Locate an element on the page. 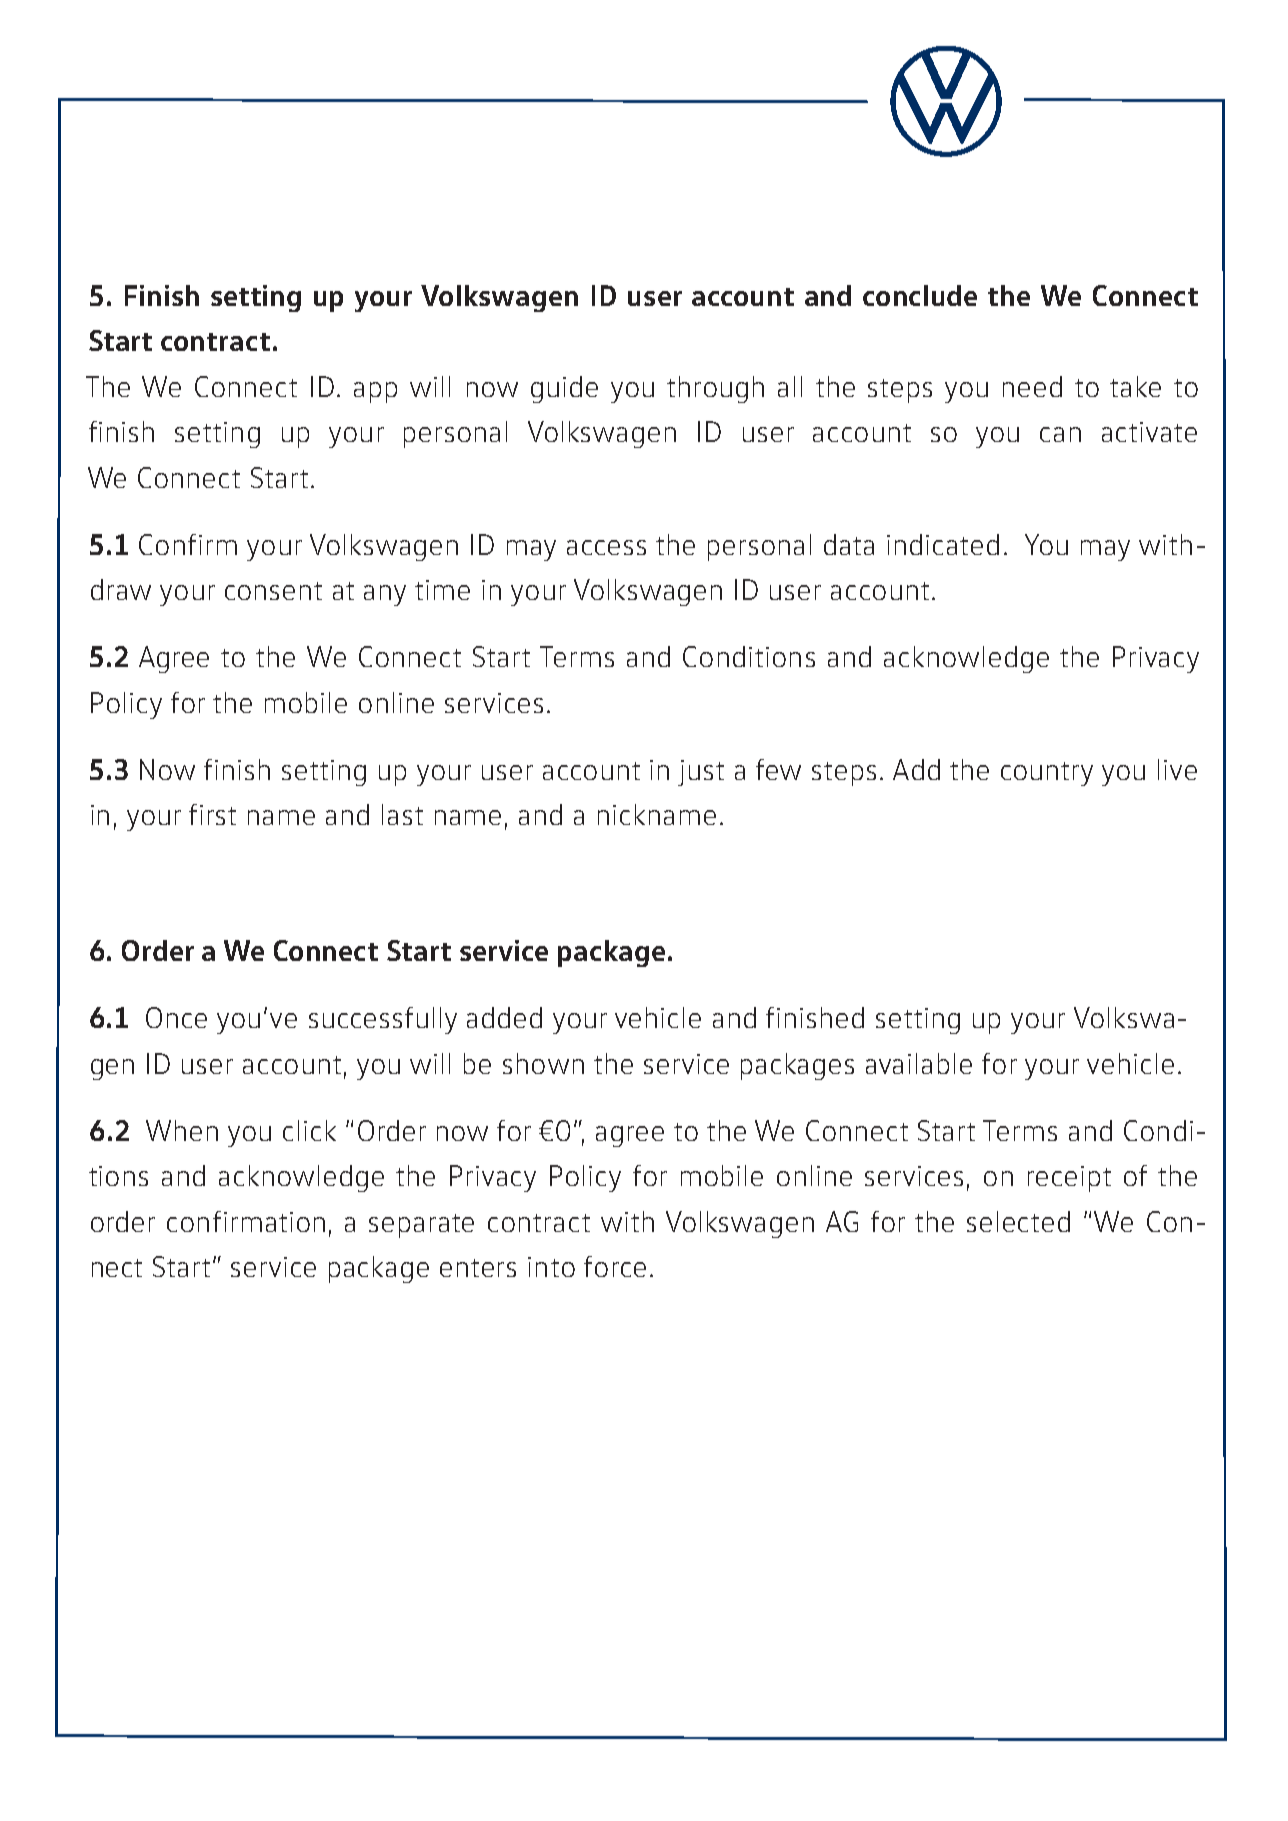 The width and height of the image is (1288, 1821). just is located at coordinates (701, 773).
